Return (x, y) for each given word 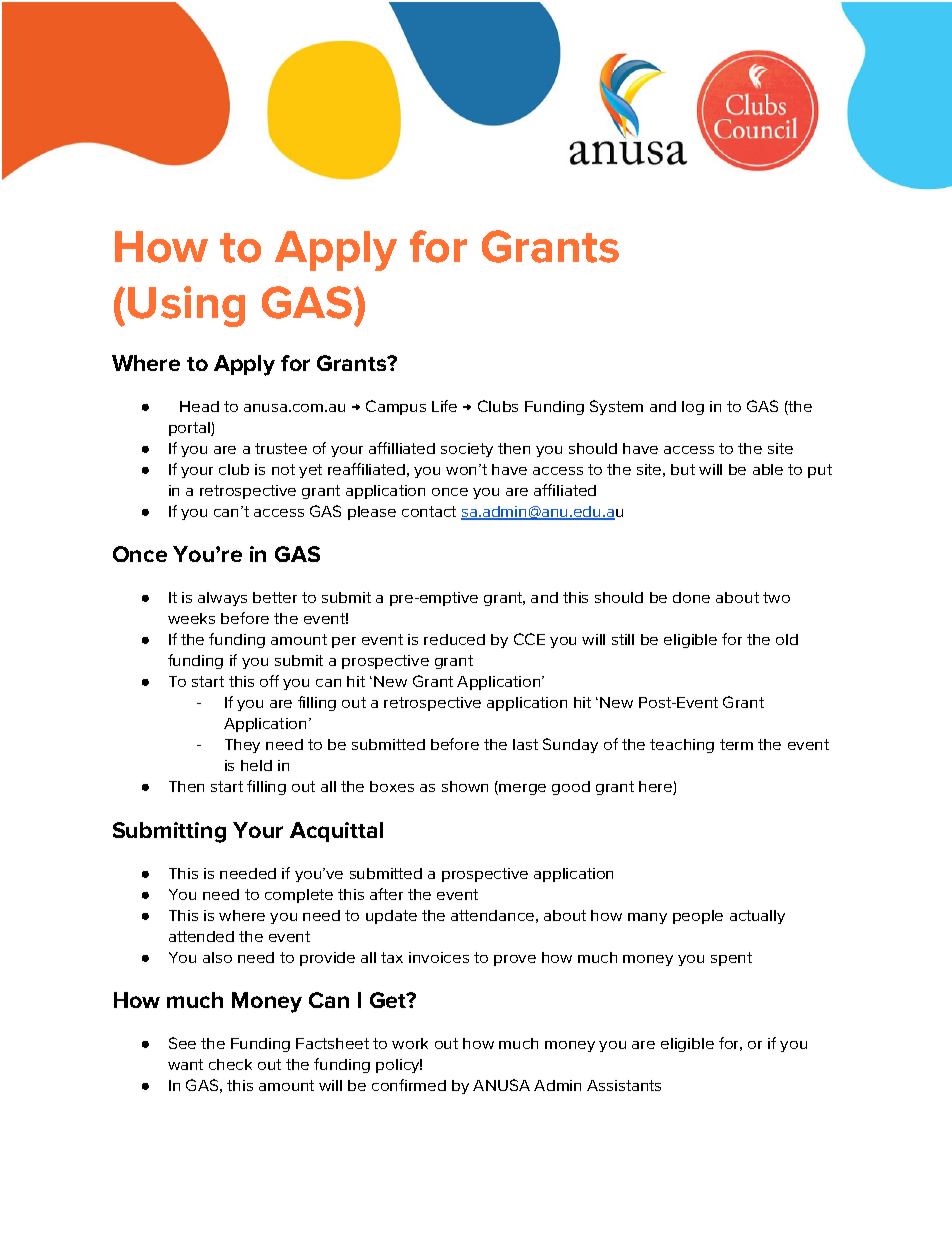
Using (186, 306)
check (230, 1064)
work (410, 1043)
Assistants (624, 1085)
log (693, 408)
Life (444, 406)
